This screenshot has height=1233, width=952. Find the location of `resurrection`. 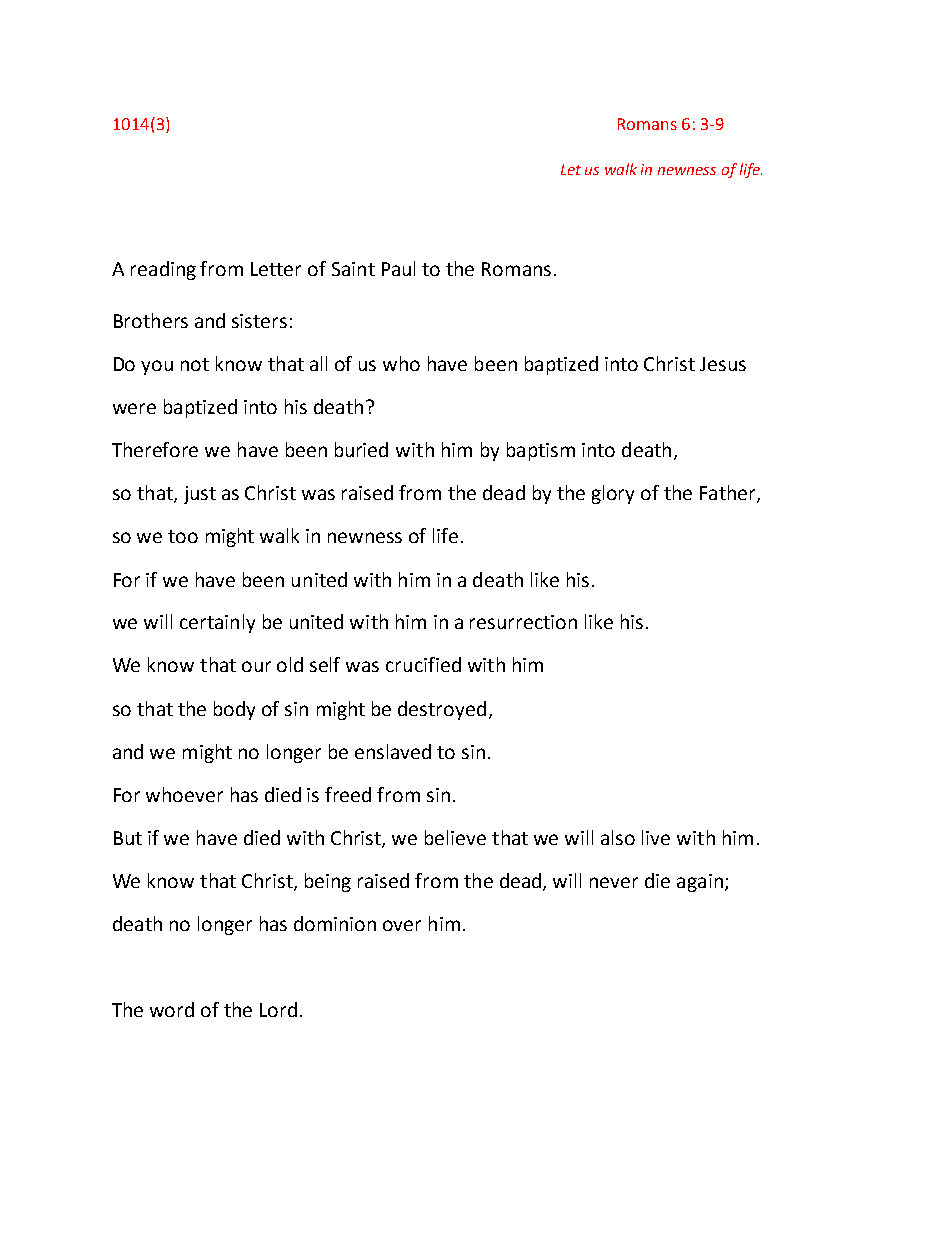

resurrection is located at coordinates (523, 622).
